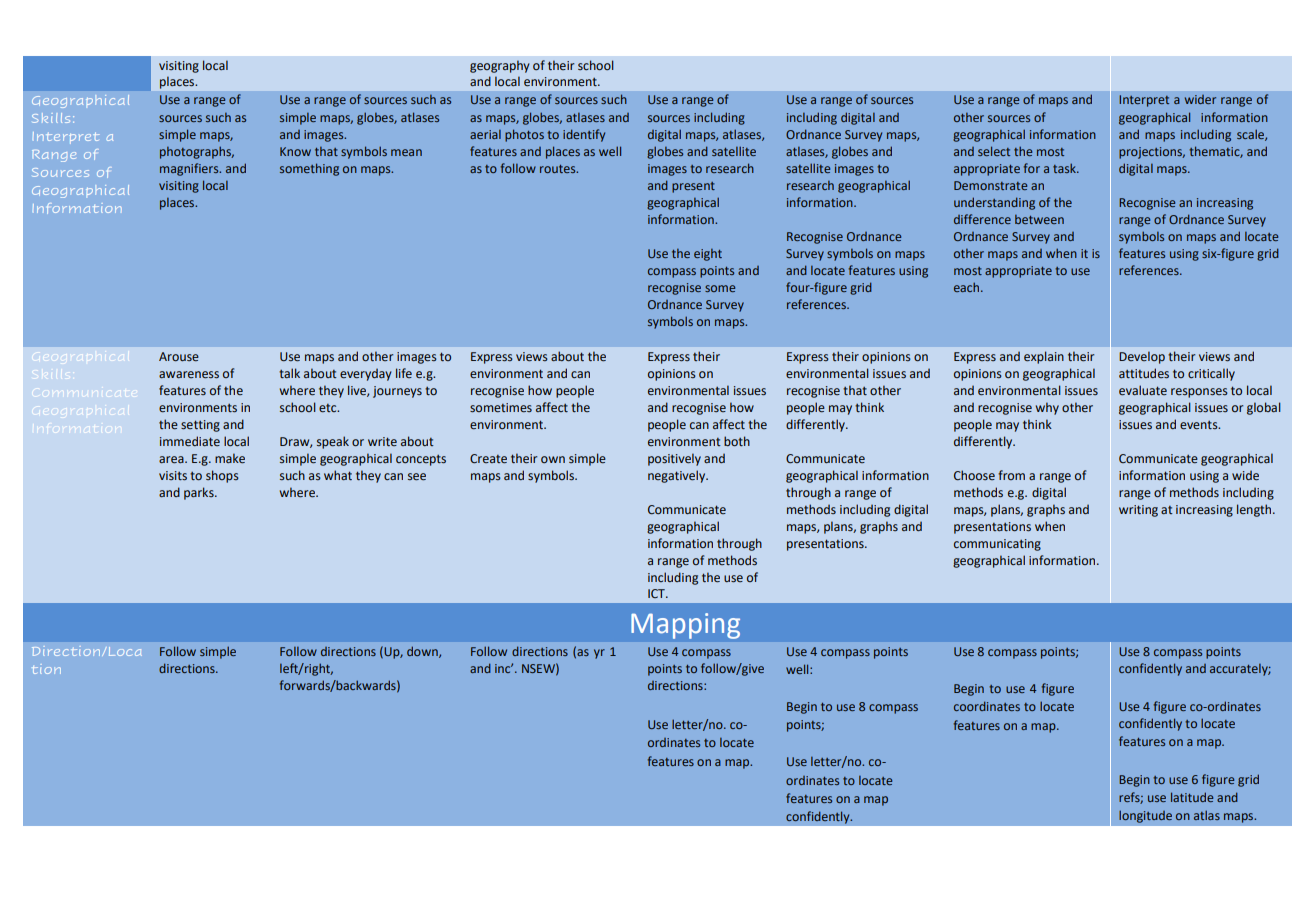 The image size is (1307, 924). I want to click on down, so click(423, 652).
